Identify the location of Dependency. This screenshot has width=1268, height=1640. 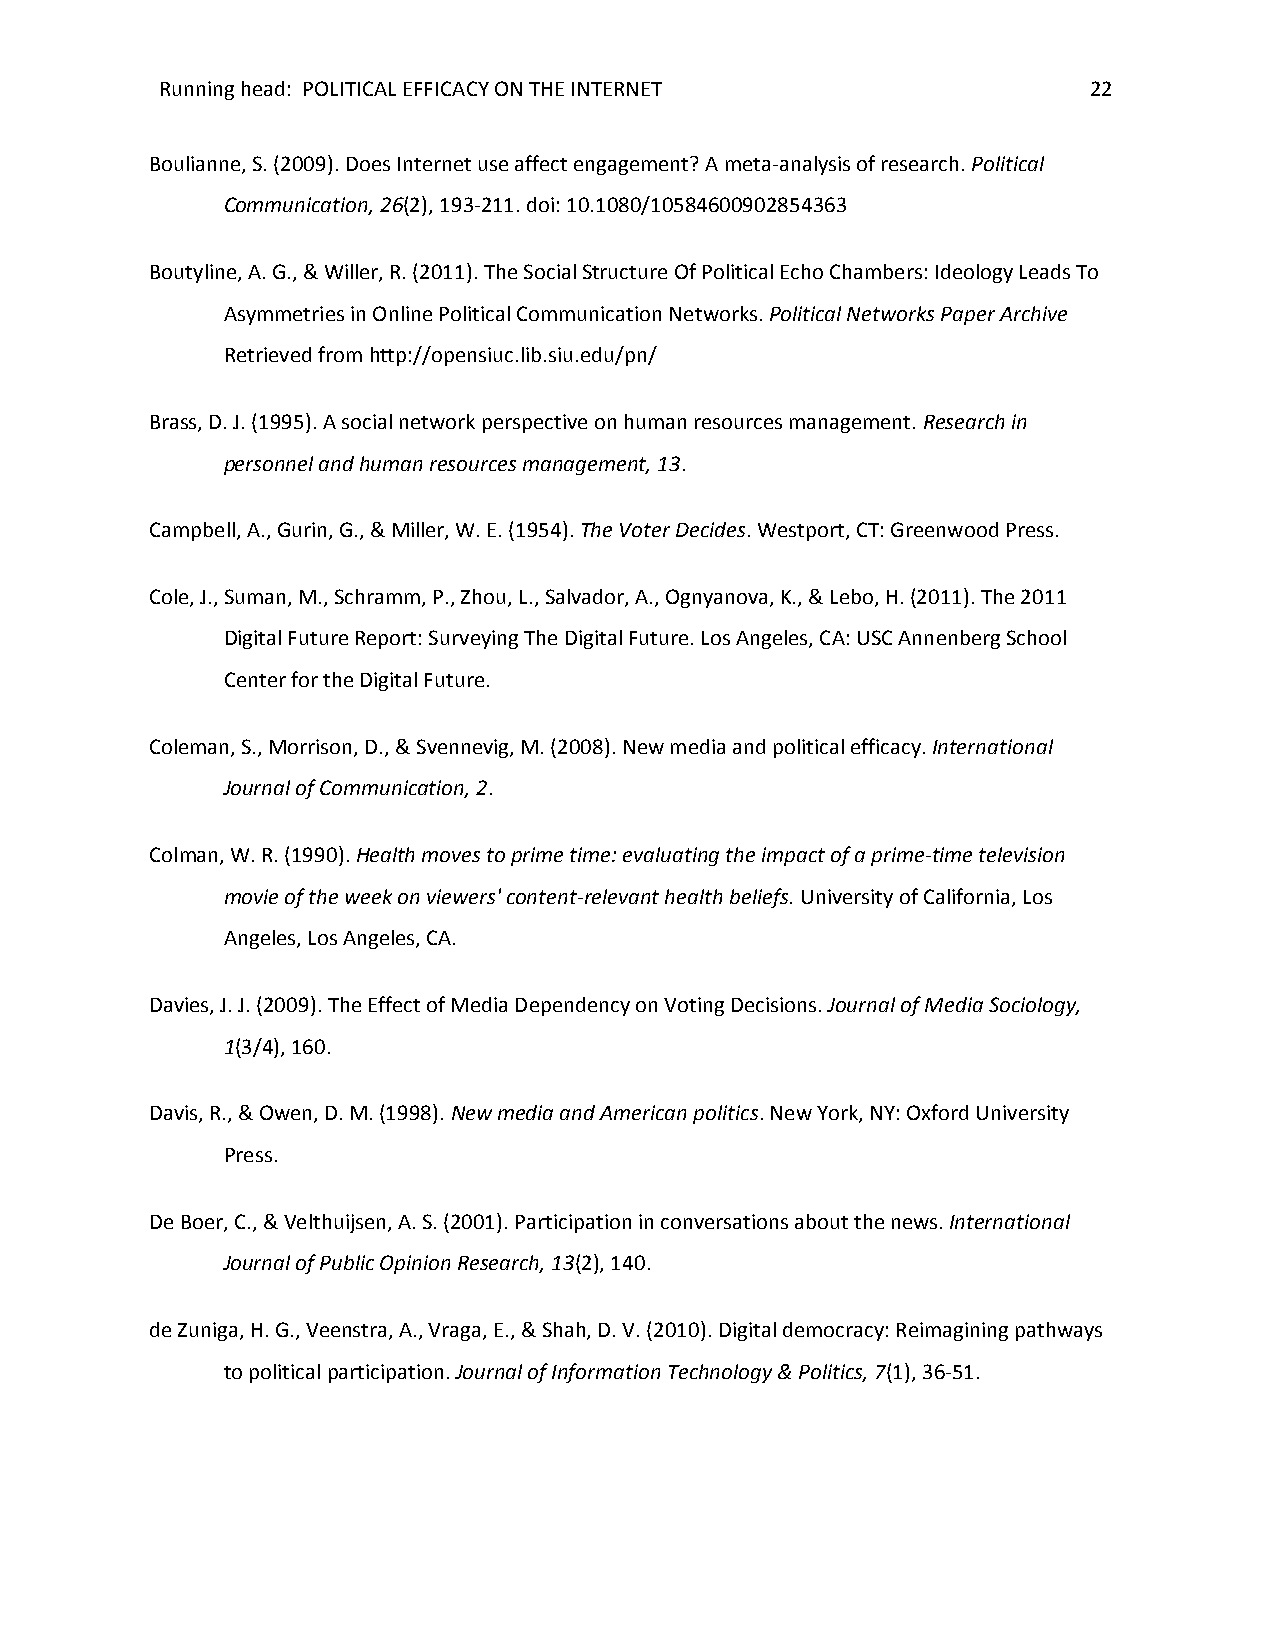
(573, 1006).
